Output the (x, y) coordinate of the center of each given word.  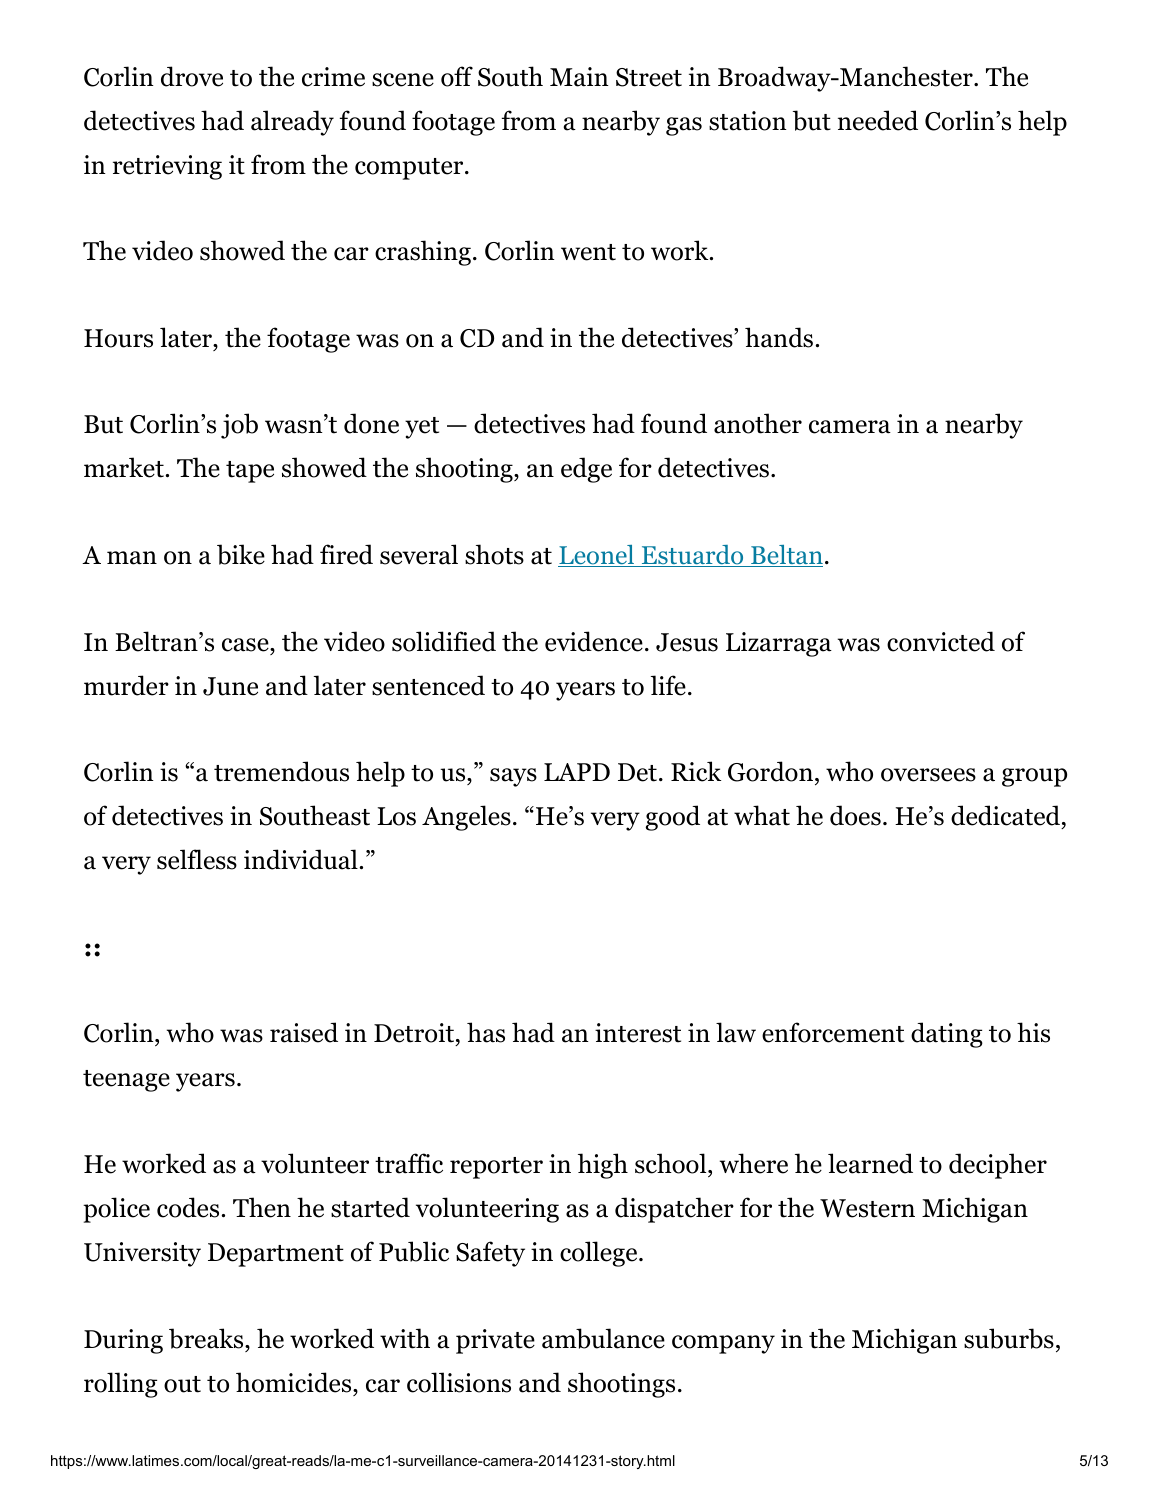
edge (586, 470)
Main (579, 77)
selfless (197, 859)
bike (241, 554)
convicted (941, 641)
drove (192, 76)
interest (638, 1033)
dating (947, 1035)
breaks (207, 1338)
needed (878, 120)
